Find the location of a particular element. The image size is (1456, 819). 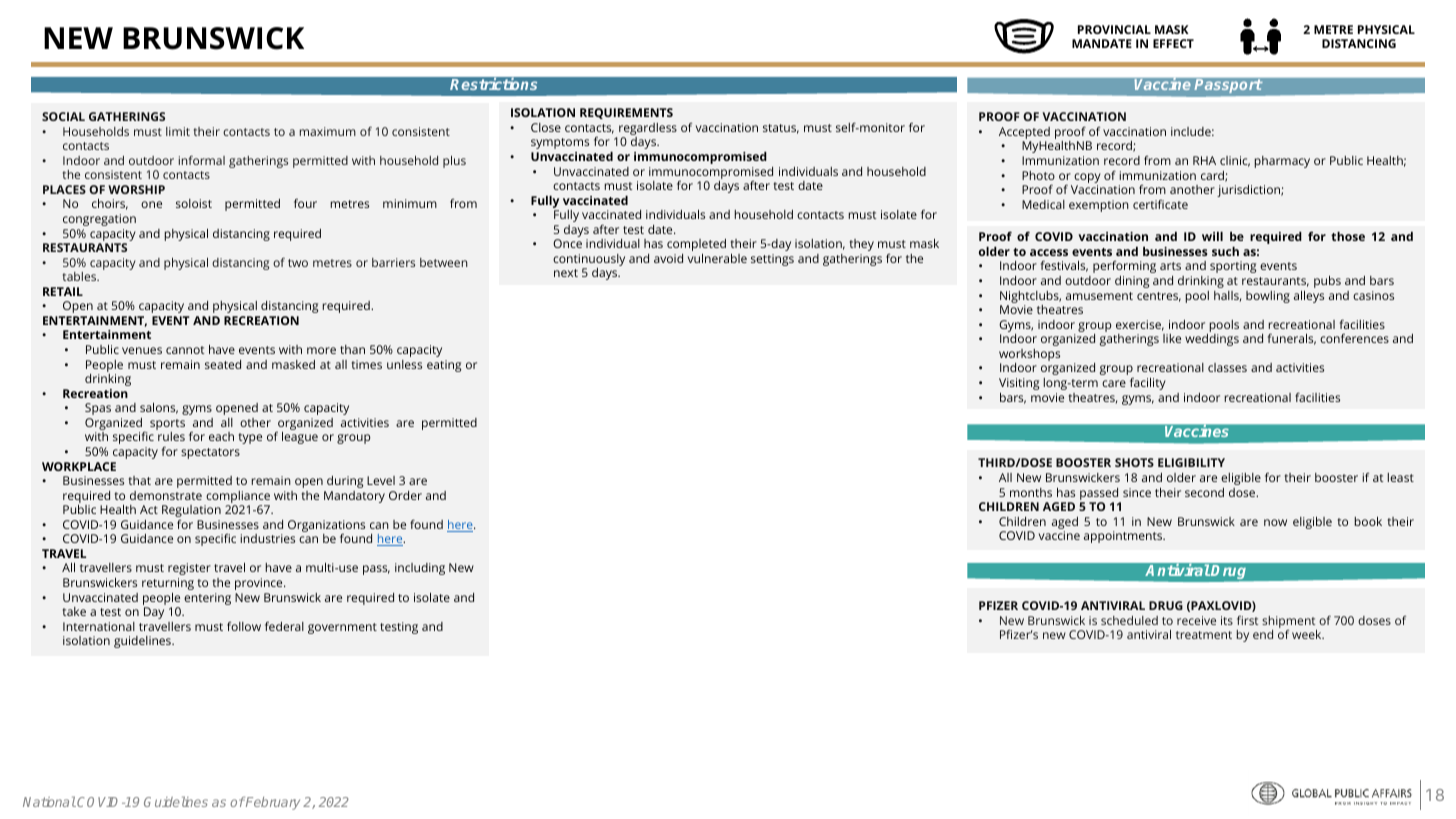

weddings is located at coordinates (1212, 340).
